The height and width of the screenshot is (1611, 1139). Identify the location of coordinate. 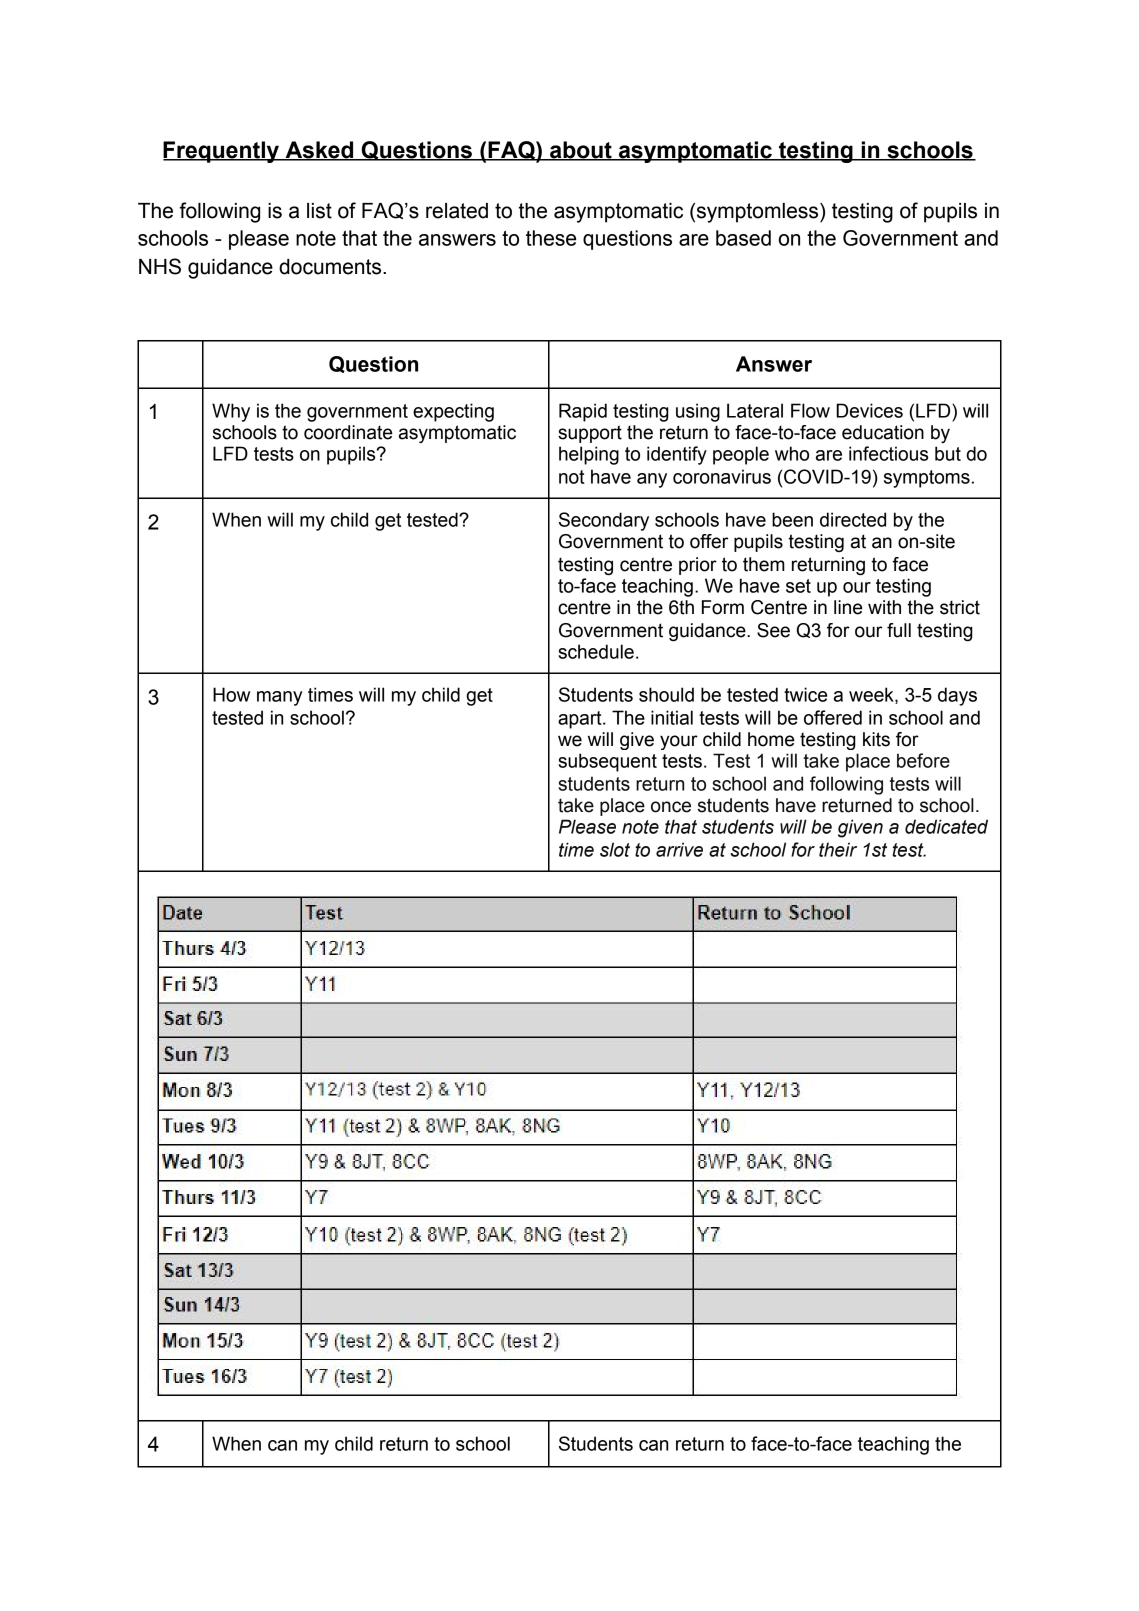
(348, 432).
